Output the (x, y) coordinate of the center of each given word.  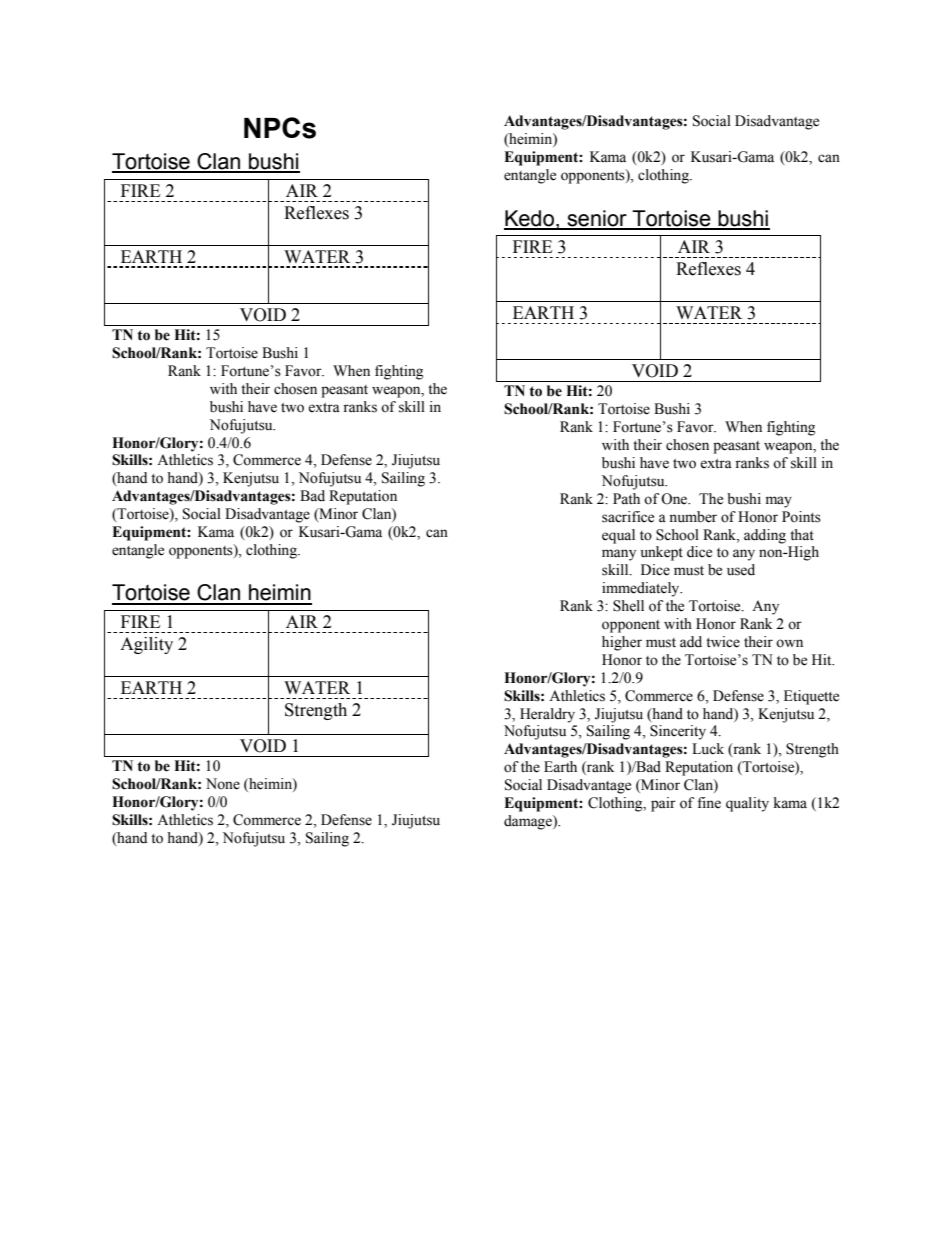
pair (663, 804)
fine (709, 803)
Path (626, 499)
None (223, 784)
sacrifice (628, 517)
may (779, 502)
